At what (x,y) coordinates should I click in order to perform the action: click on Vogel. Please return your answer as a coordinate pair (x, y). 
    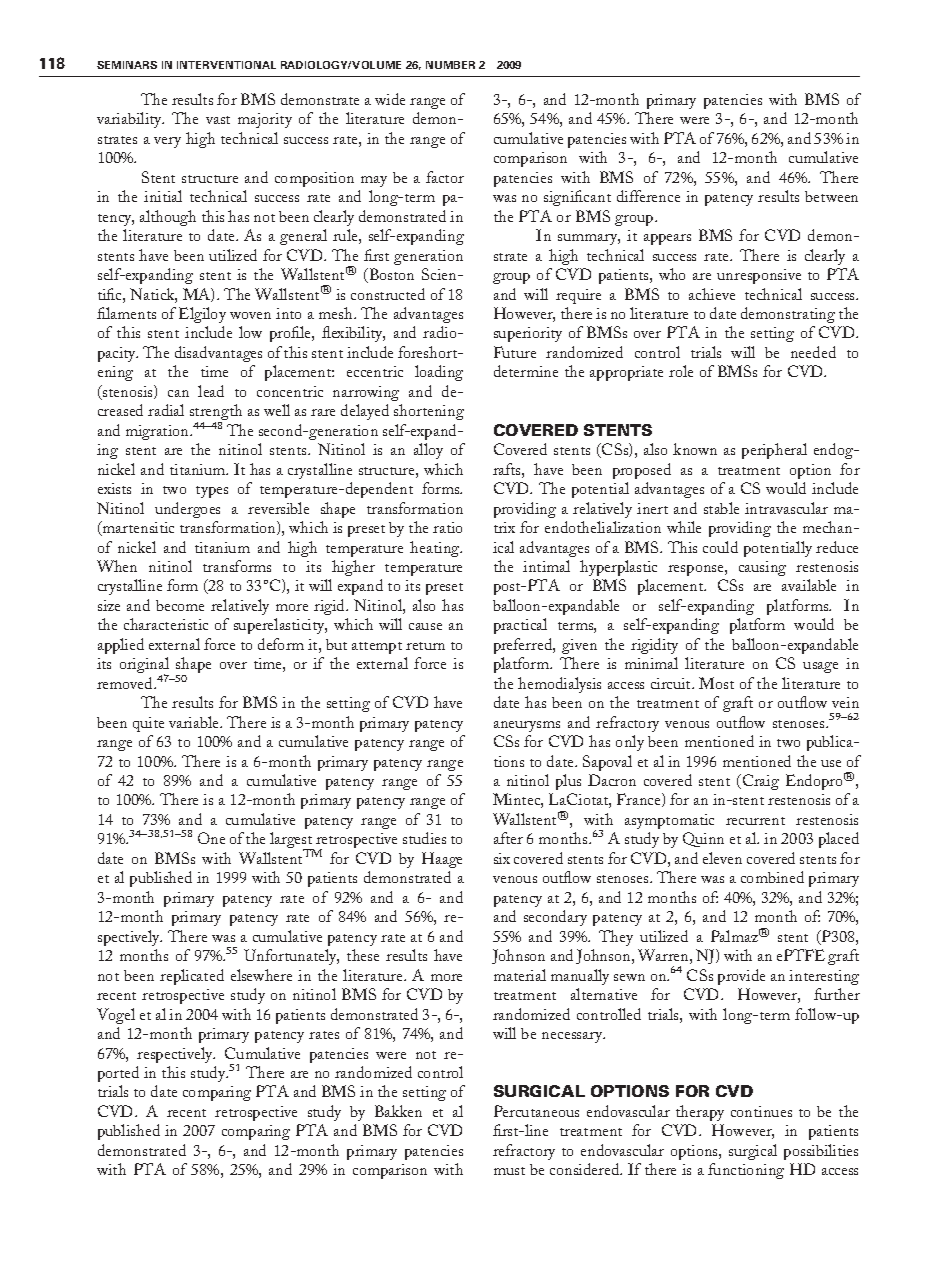
    Looking at the image, I should click on (116, 1016).
